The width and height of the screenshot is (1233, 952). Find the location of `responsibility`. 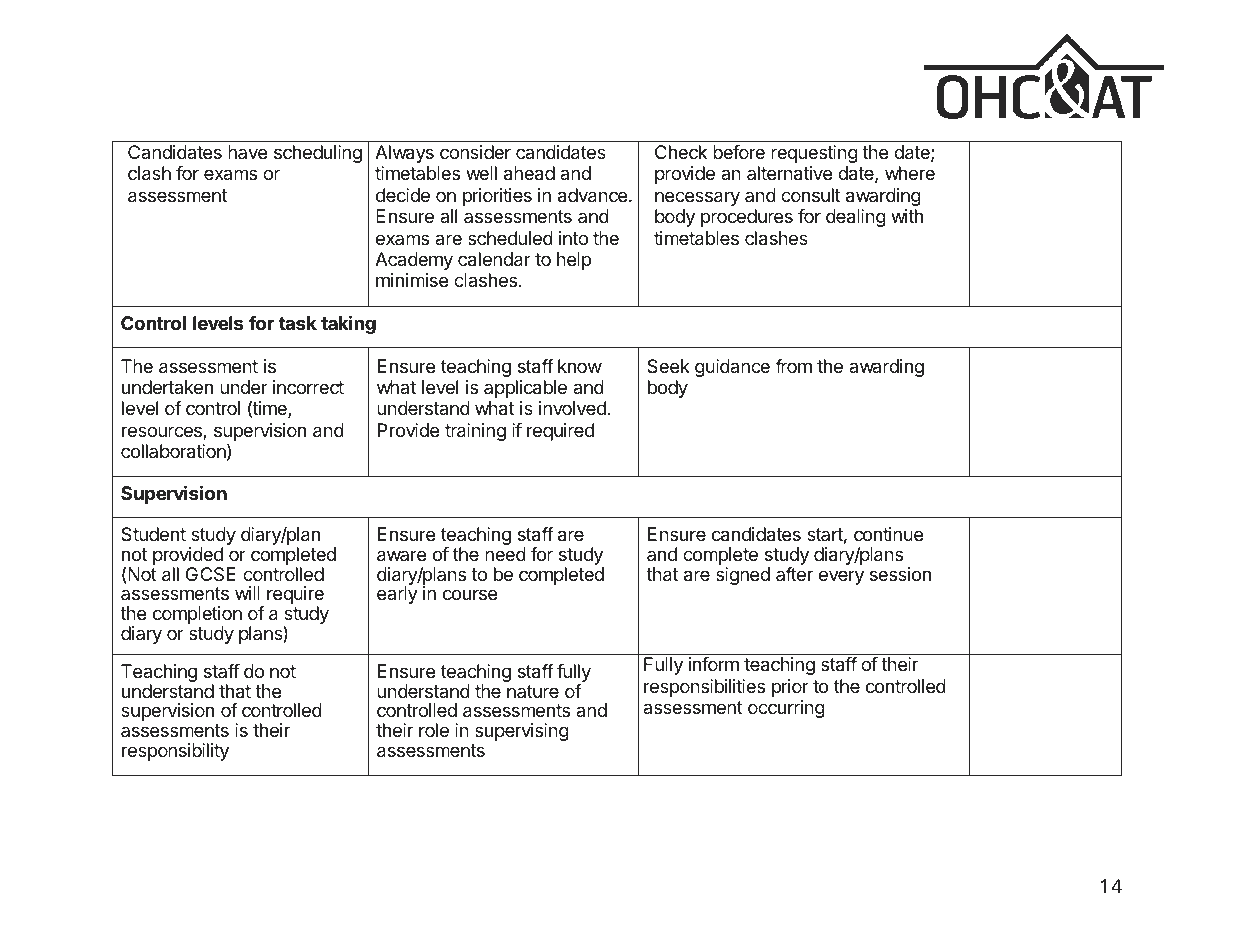

responsibility is located at coordinates (175, 752).
